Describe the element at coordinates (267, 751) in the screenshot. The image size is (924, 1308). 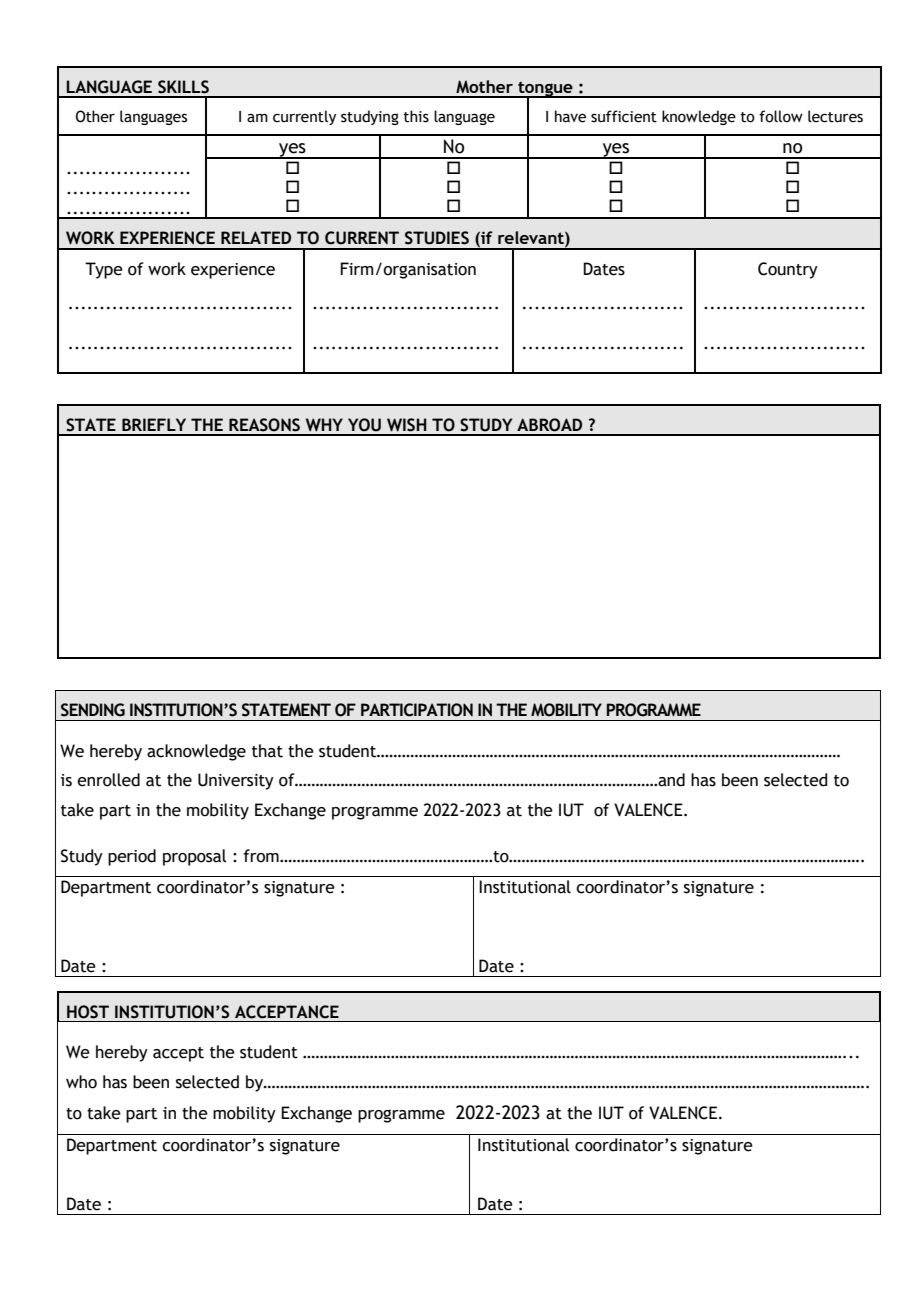
I see `that` at that location.
